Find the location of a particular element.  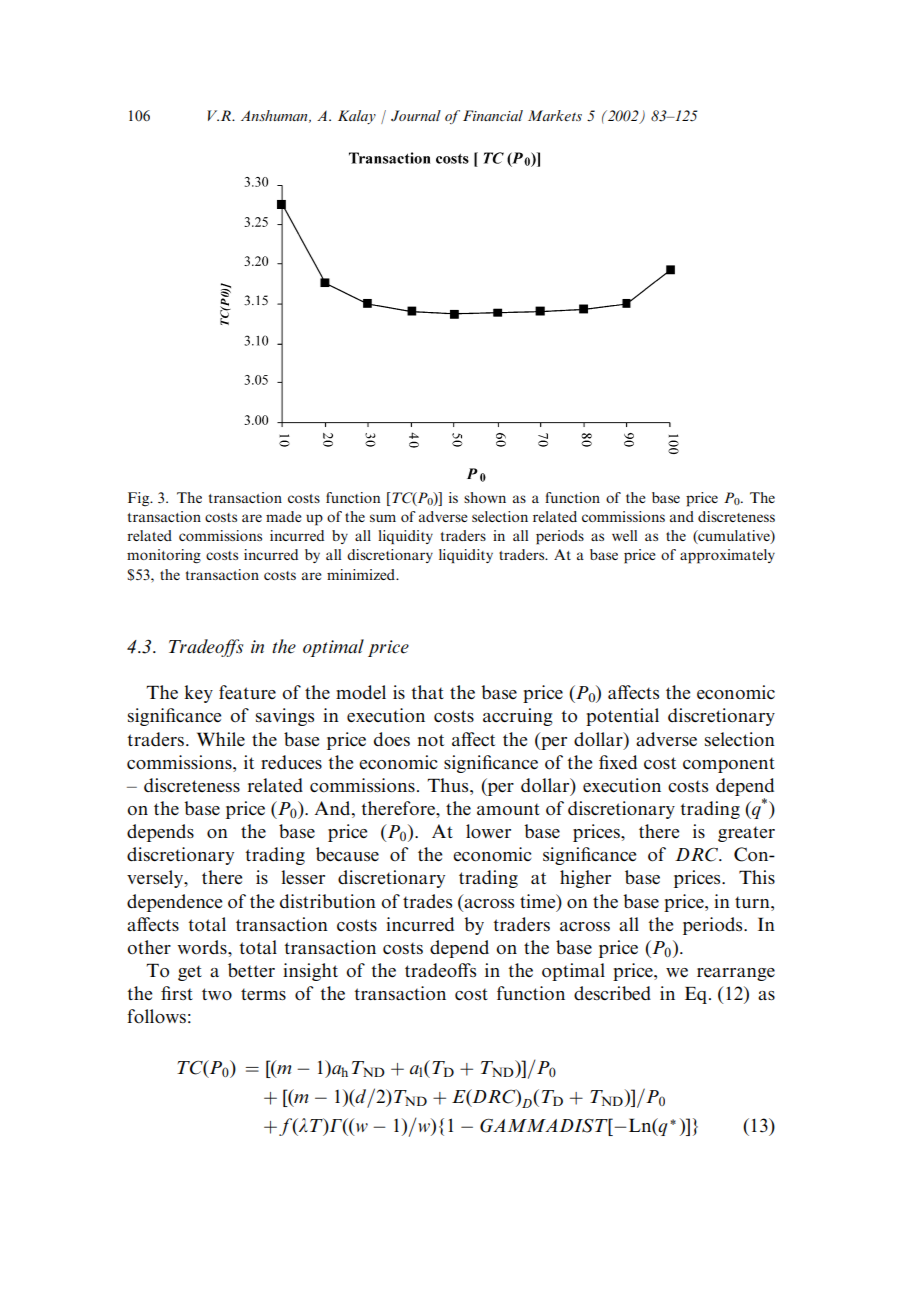

trades is located at coordinates (427, 901).
